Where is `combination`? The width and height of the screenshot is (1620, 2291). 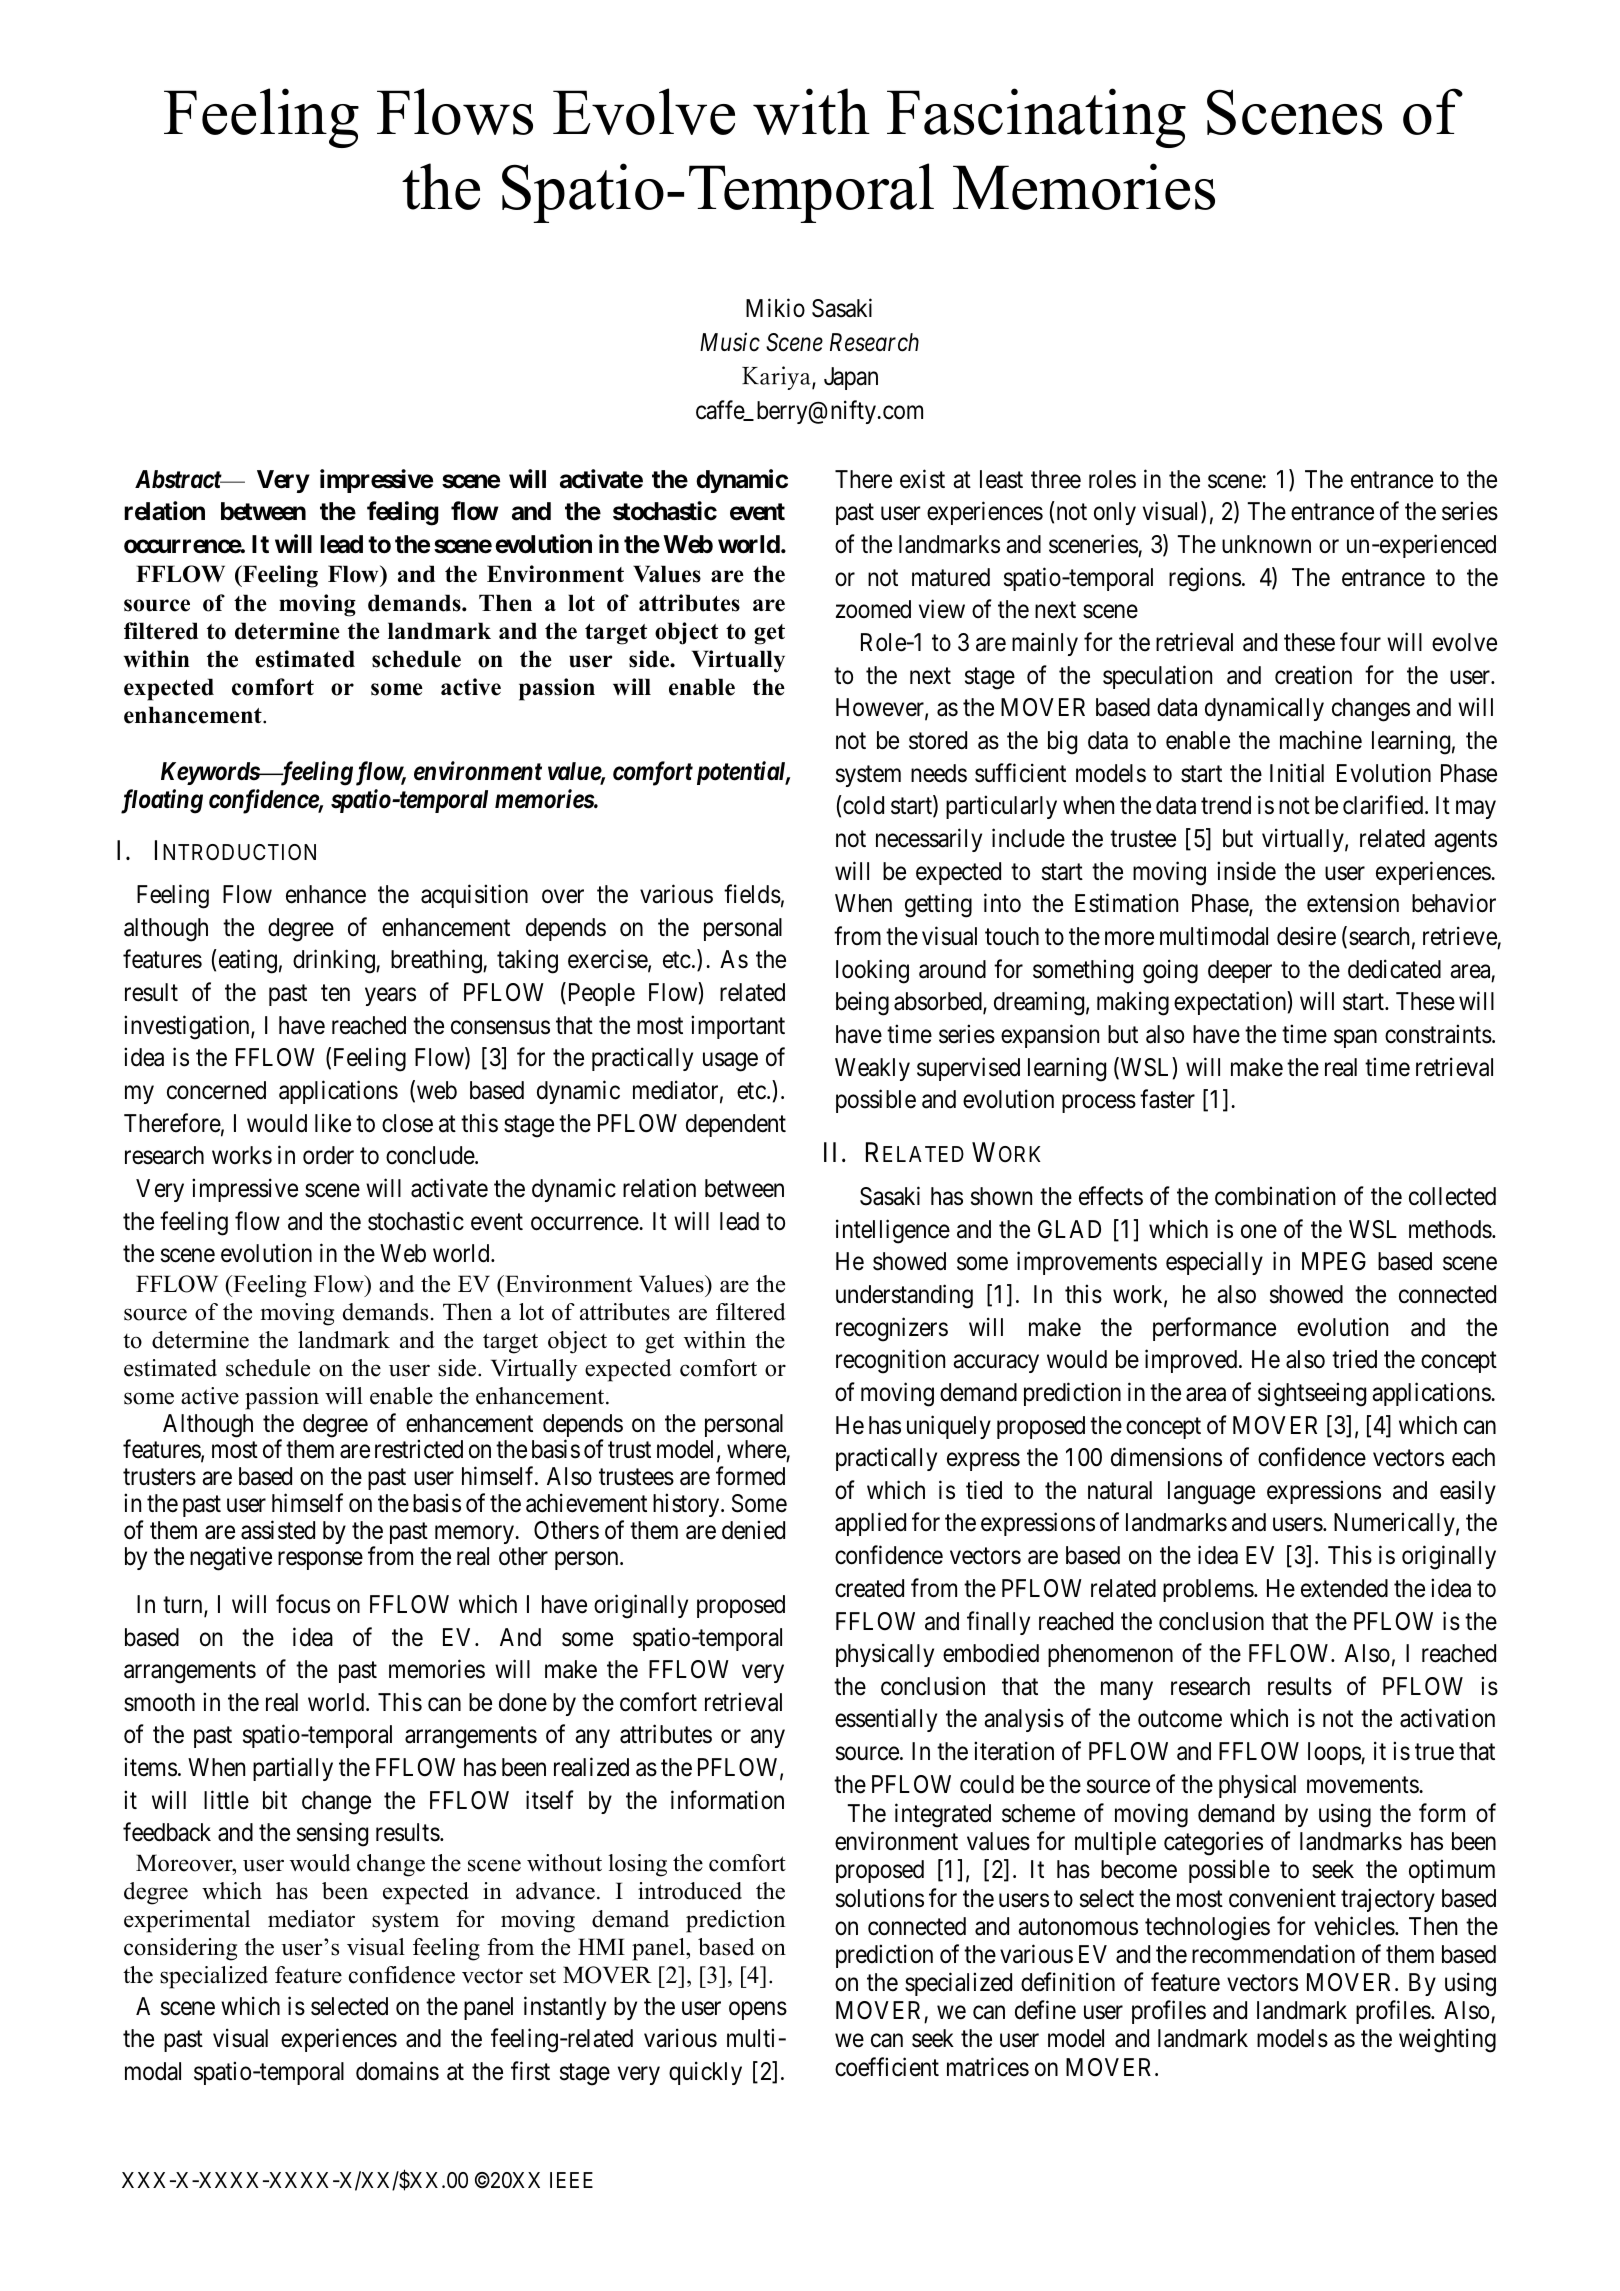
combination is located at coordinates (1275, 1196).
